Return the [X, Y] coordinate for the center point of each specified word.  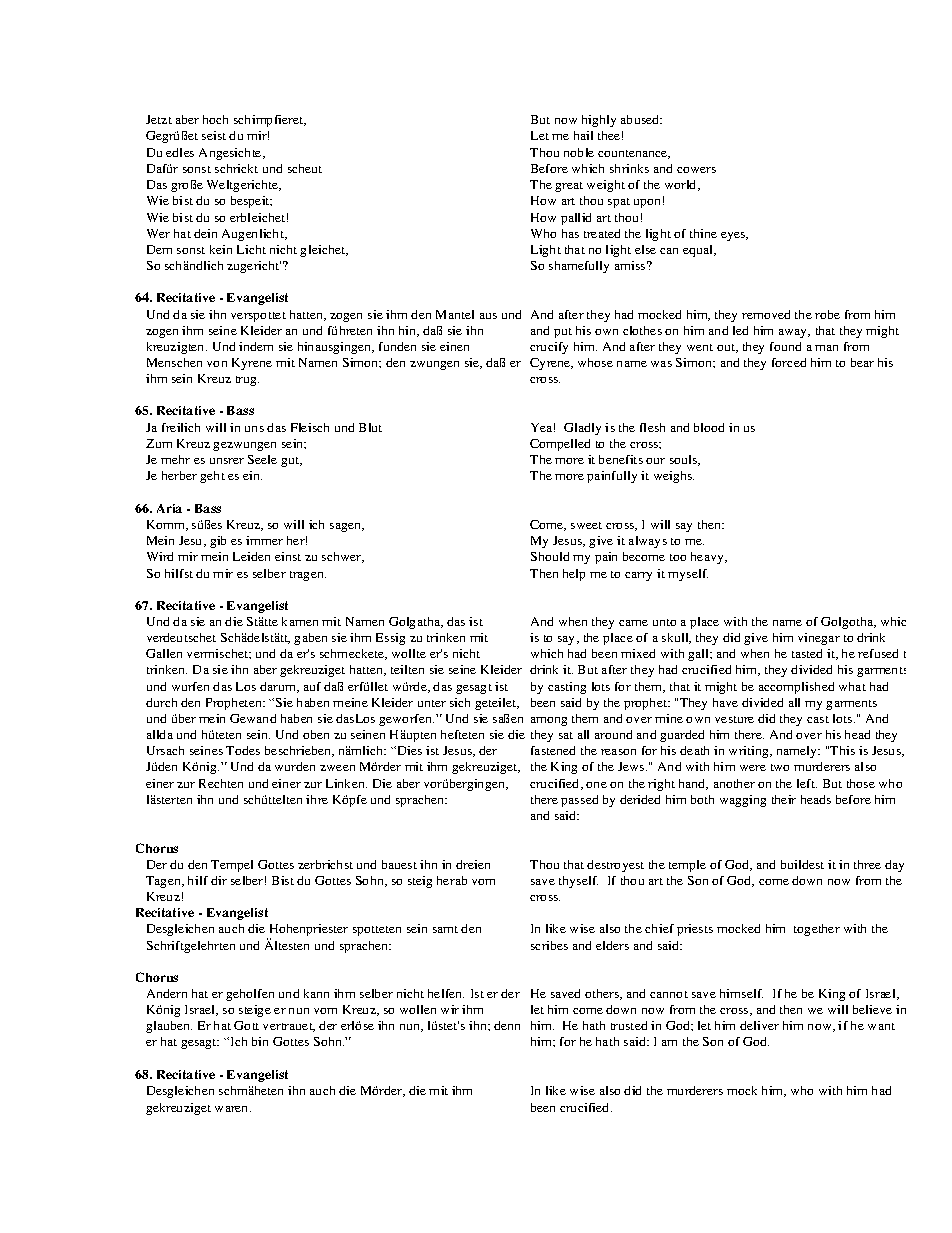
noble [579, 152]
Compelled [560, 445]
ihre [317, 799]
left [807, 783]
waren [233, 1109]
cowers [696, 170]
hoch [215, 119]
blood [709, 427]
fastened [553, 750]
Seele [262, 459]
